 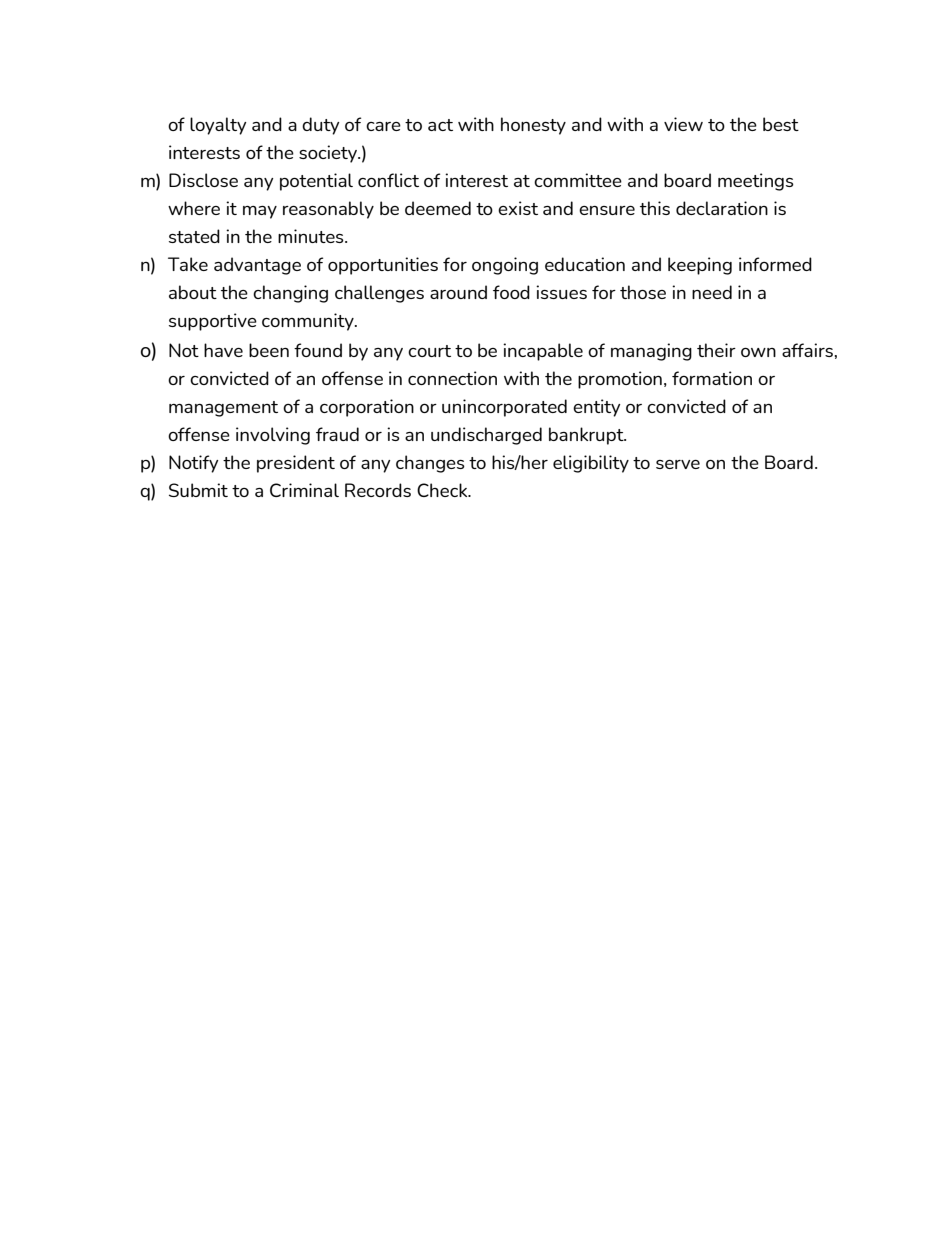 I want to click on around, so click(x=458, y=292).
